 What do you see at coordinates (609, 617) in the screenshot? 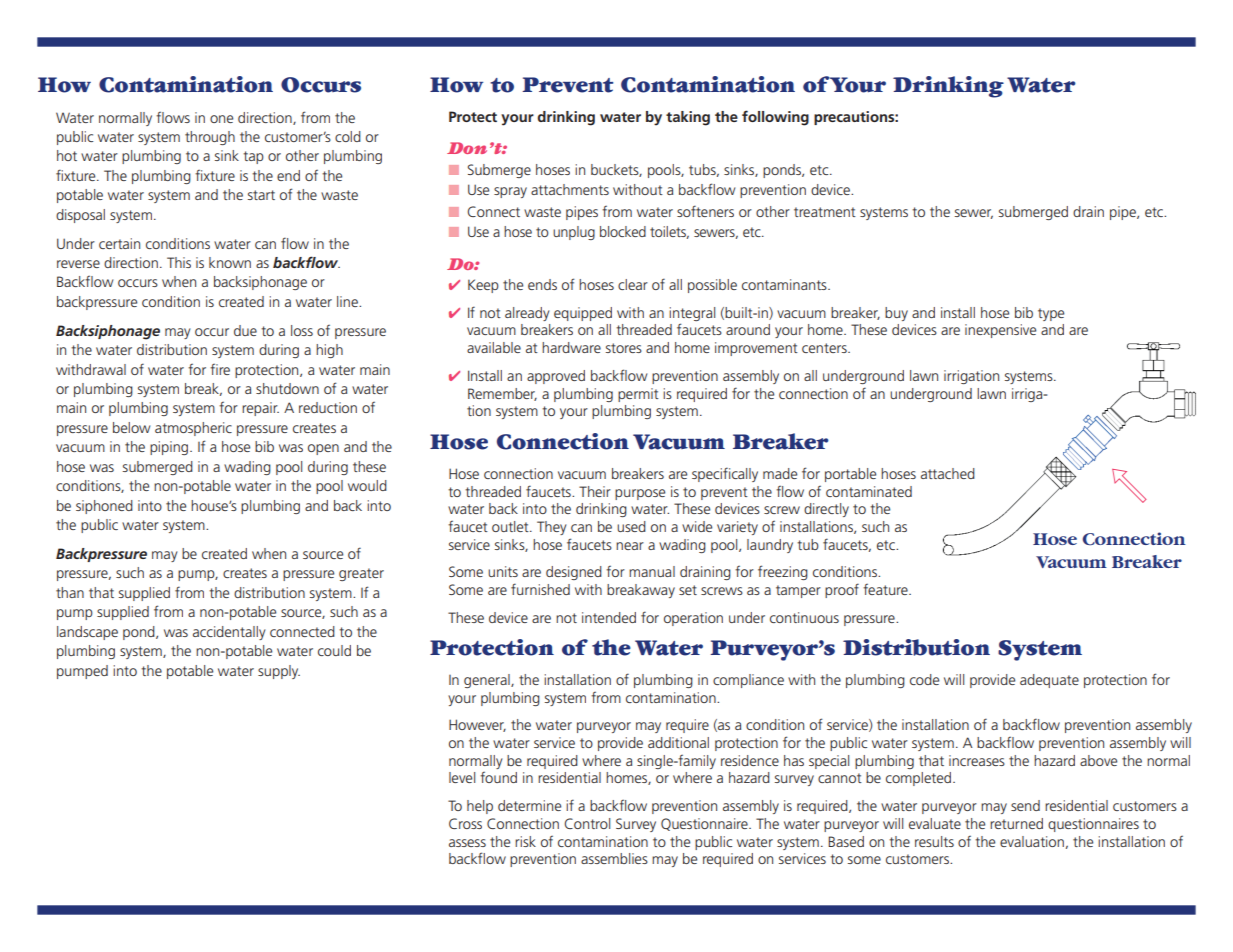
I see `intended` at bounding box center [609, 617].
